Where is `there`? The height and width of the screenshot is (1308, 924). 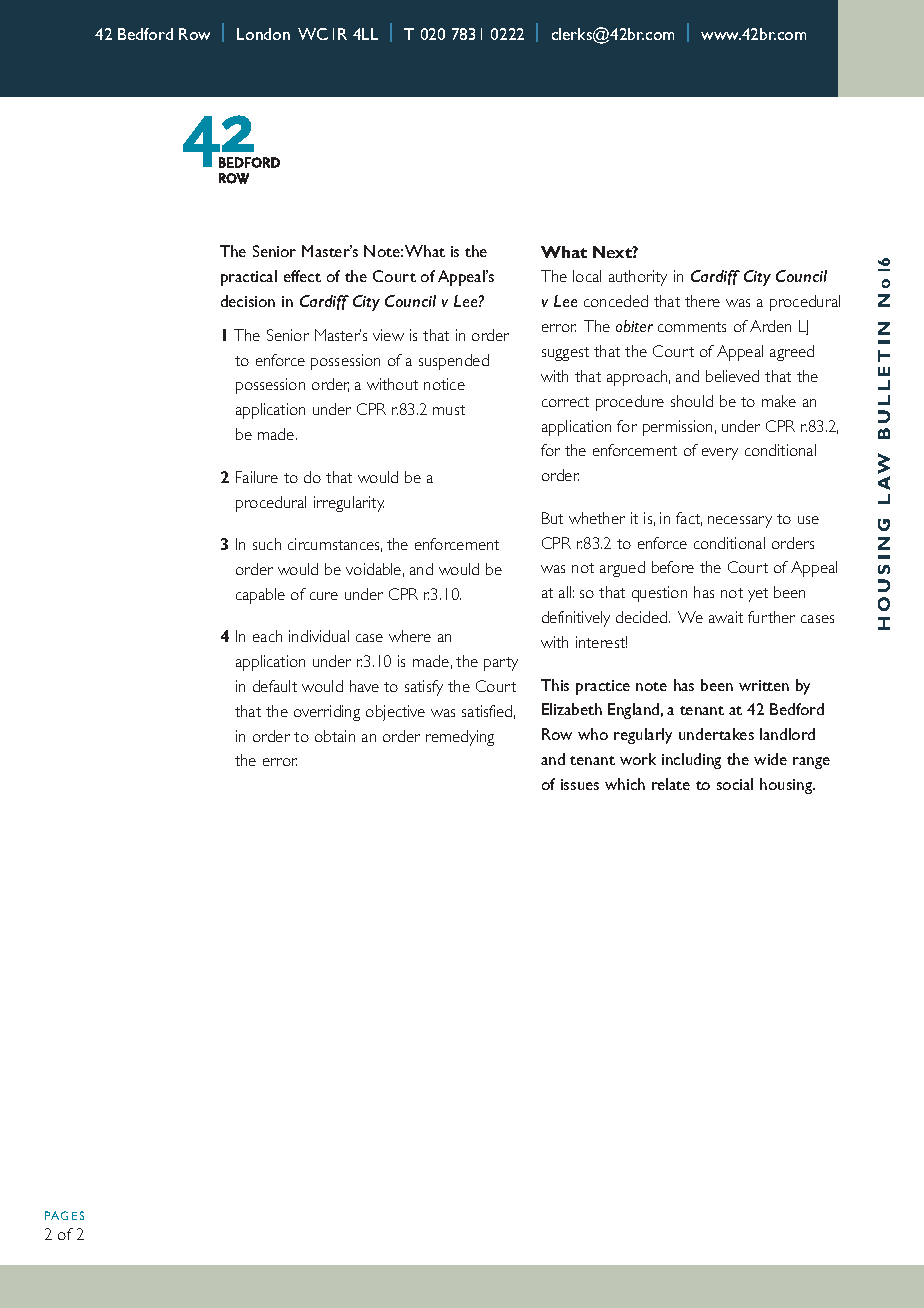
there is located at coordinates (702, 301).
